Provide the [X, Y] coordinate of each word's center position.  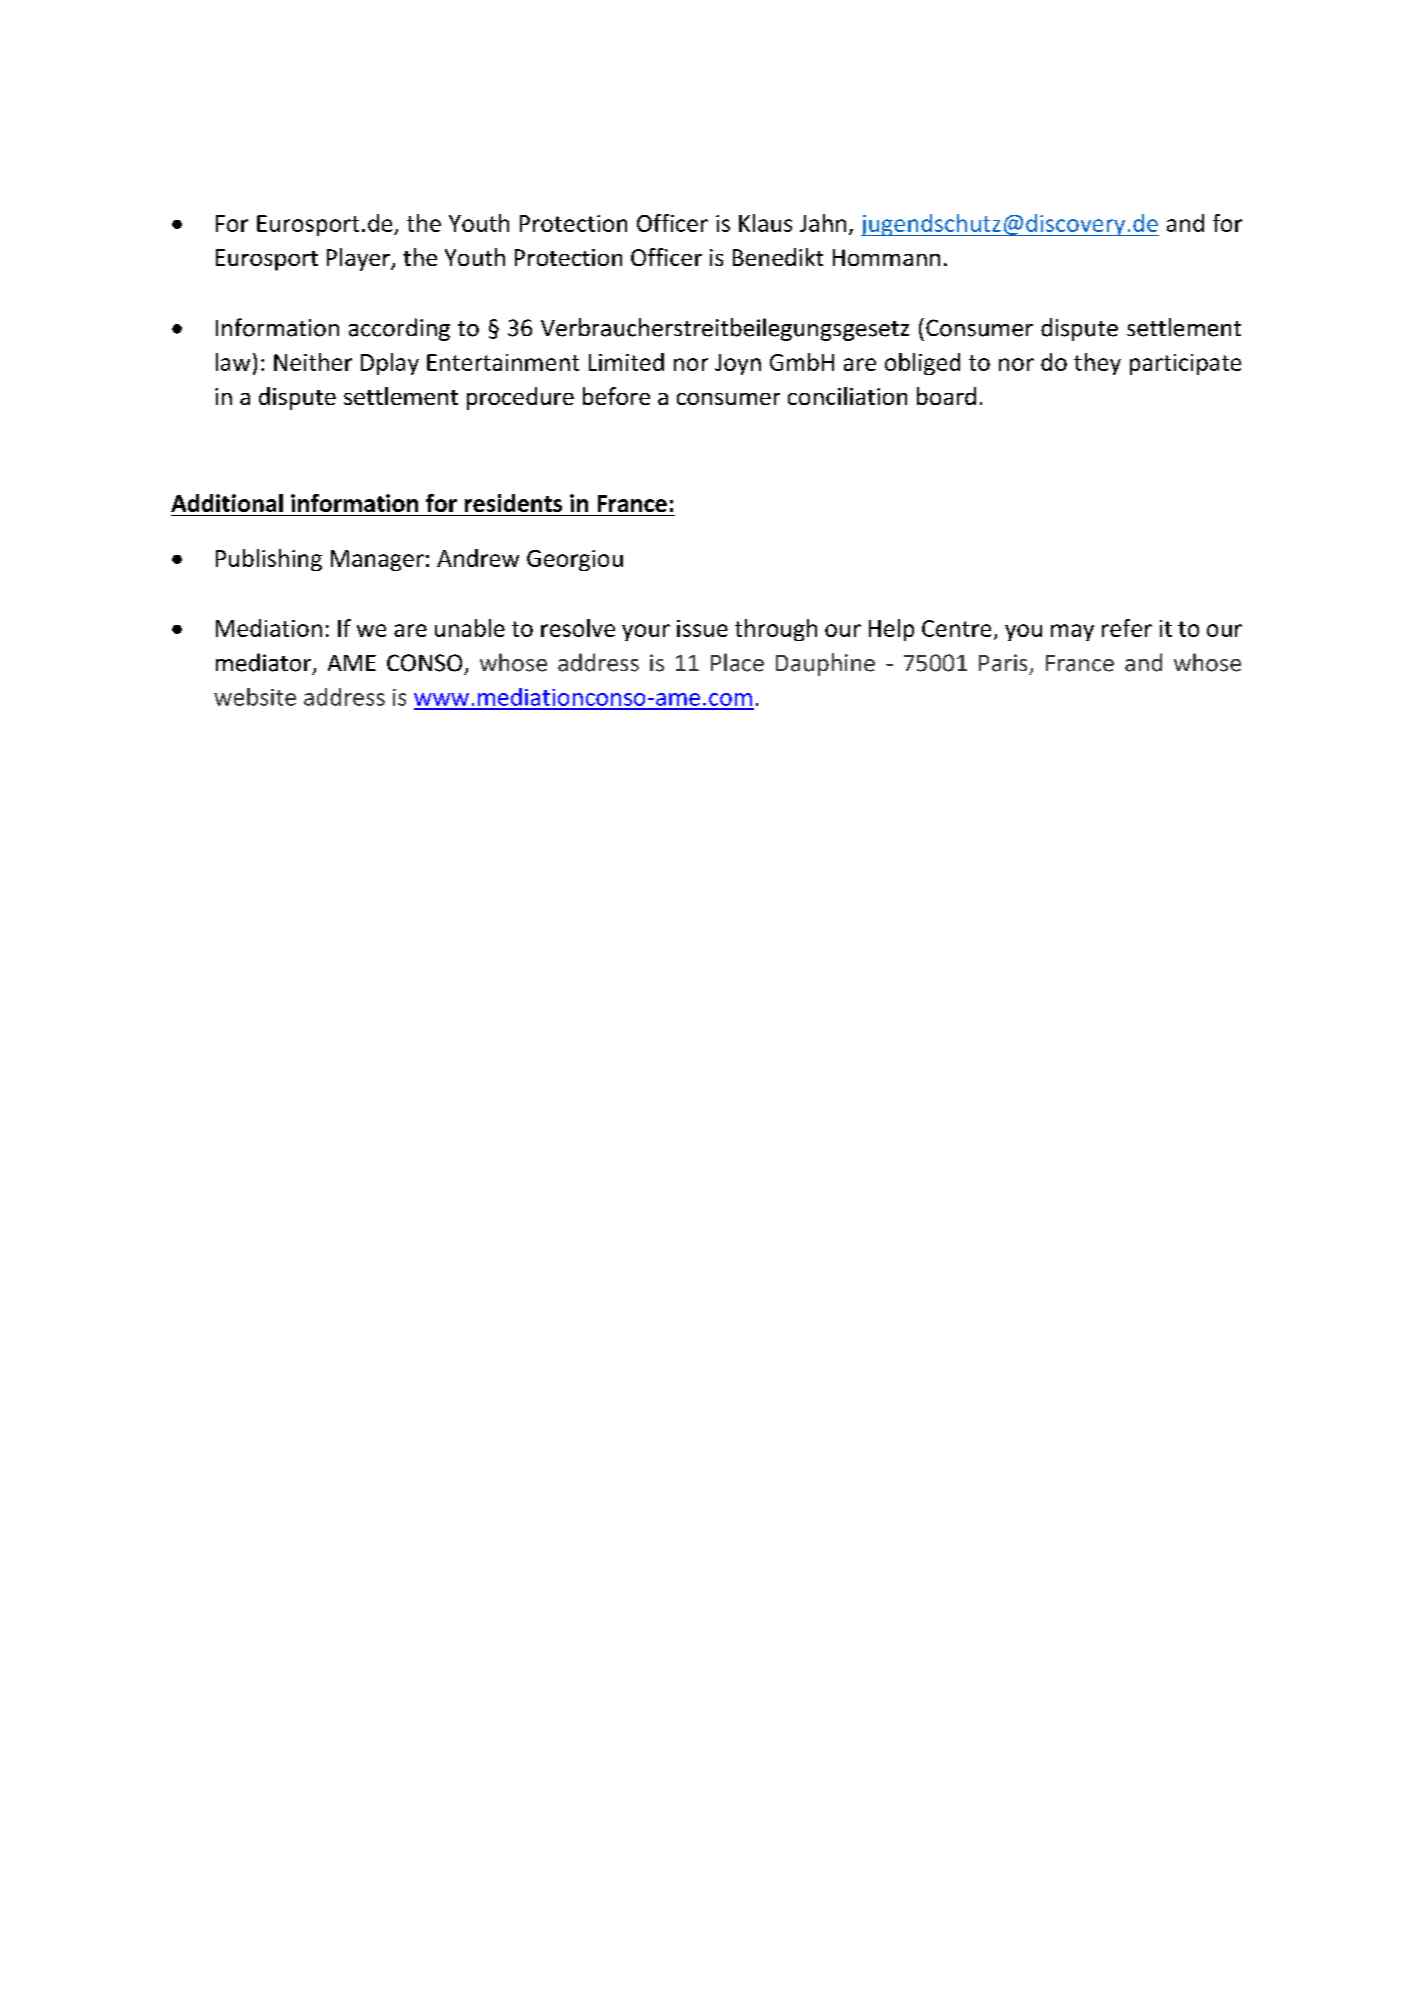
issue [702, 628]
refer [1127, 628]
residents [513, 503]
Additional [227, 503]
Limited [626, 362]
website [255, 697]
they [1097, 364]
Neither [313, 362]
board [946, 396]
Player [360, 259]
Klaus [765, 223]
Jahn [823, 223]
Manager [377, 560]
